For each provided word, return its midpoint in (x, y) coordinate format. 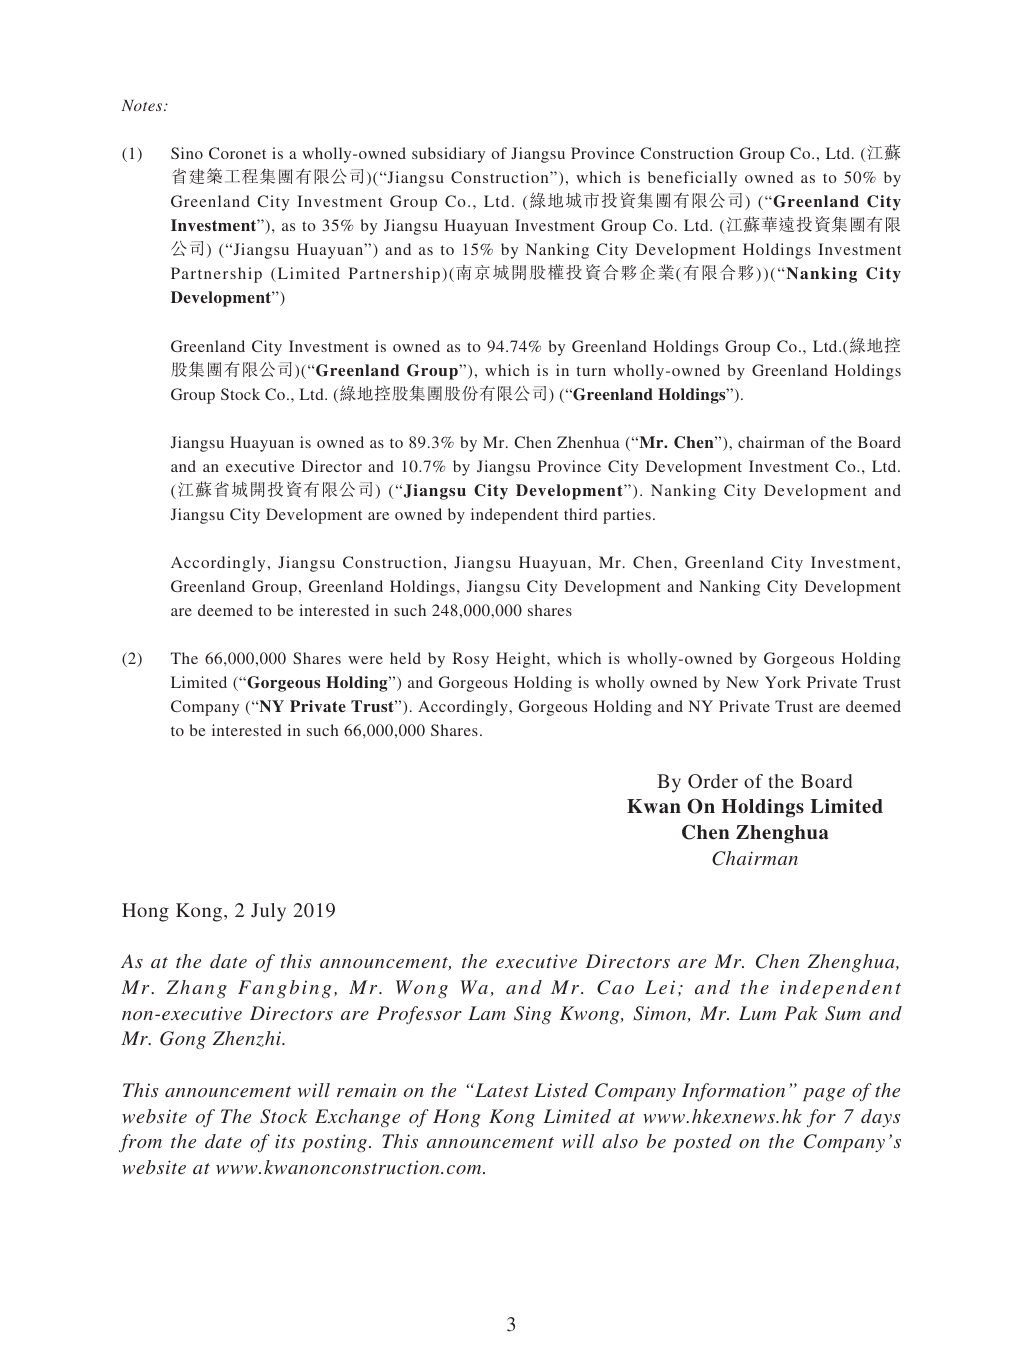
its (285, 1141)
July (268, 912)
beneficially (692, 179)
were (365, 660)
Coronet (237, 153)
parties (627, 516)
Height (522, 660)
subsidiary (448, 155)
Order (713, 781)
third (581, 514)
